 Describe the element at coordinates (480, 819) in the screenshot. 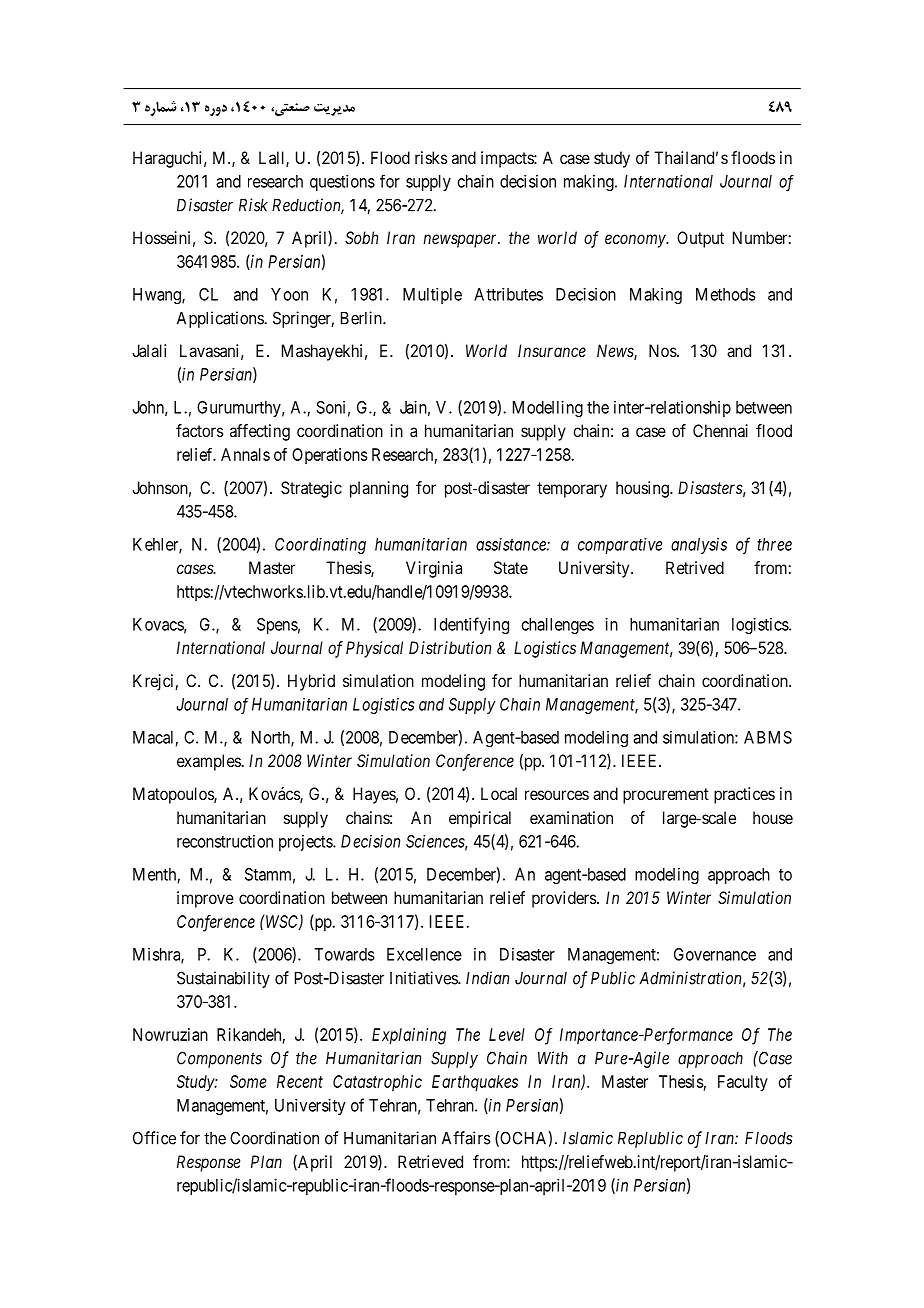

I see `empirical` at that location.
